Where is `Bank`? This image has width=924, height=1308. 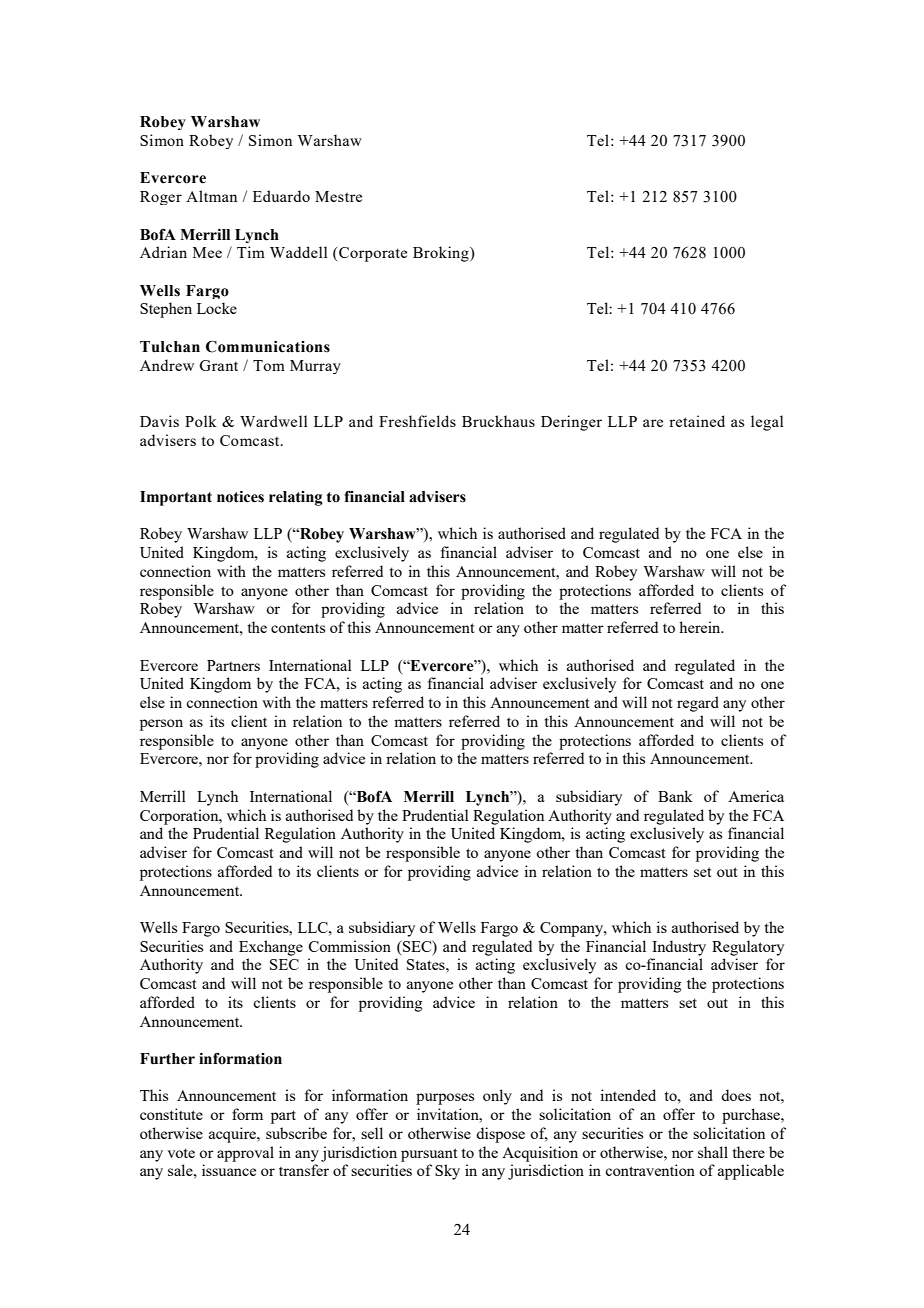 Bank is located at coordinates (675, 796).
